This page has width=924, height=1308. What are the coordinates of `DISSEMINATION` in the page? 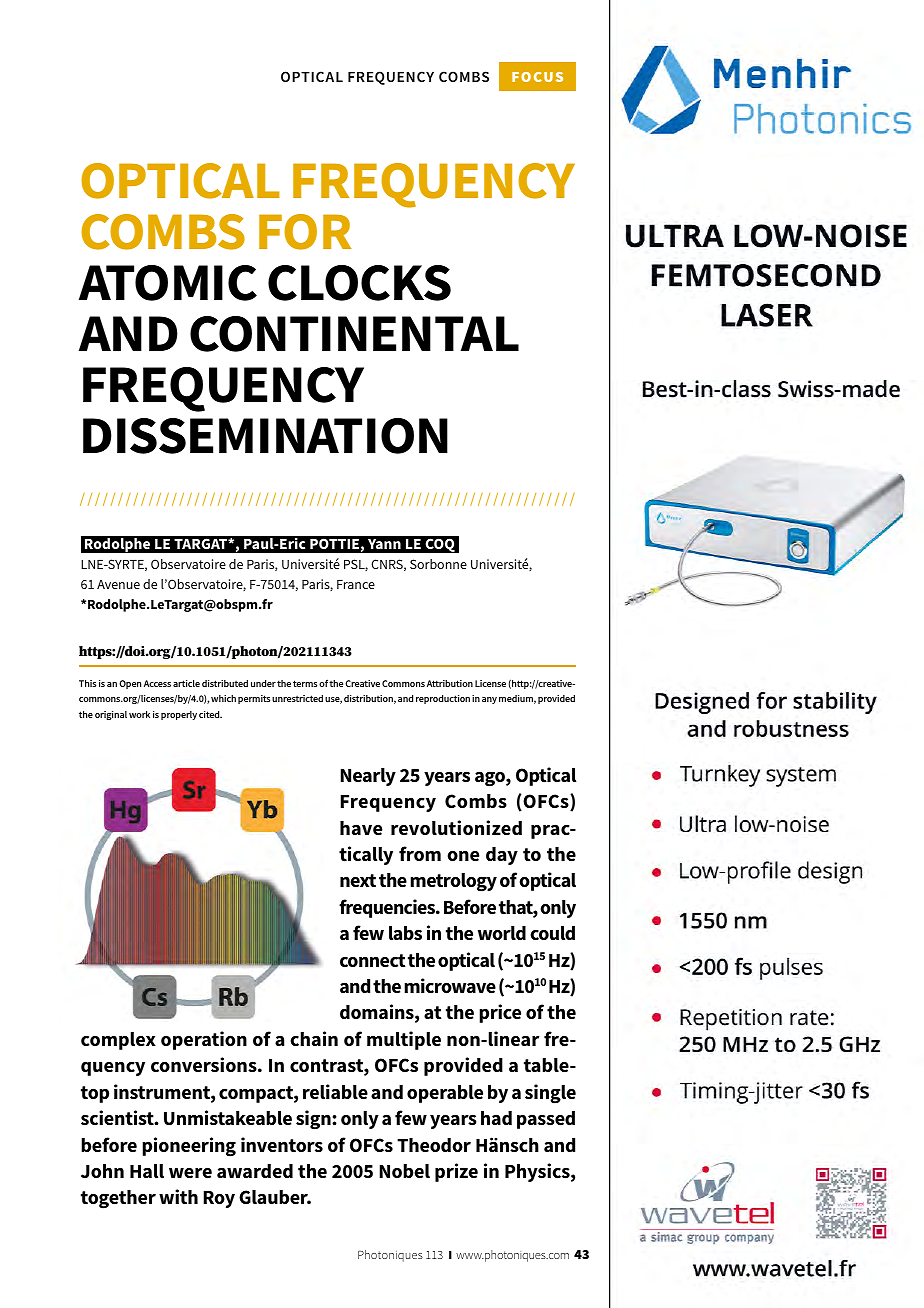 It's located at (265, 436).
